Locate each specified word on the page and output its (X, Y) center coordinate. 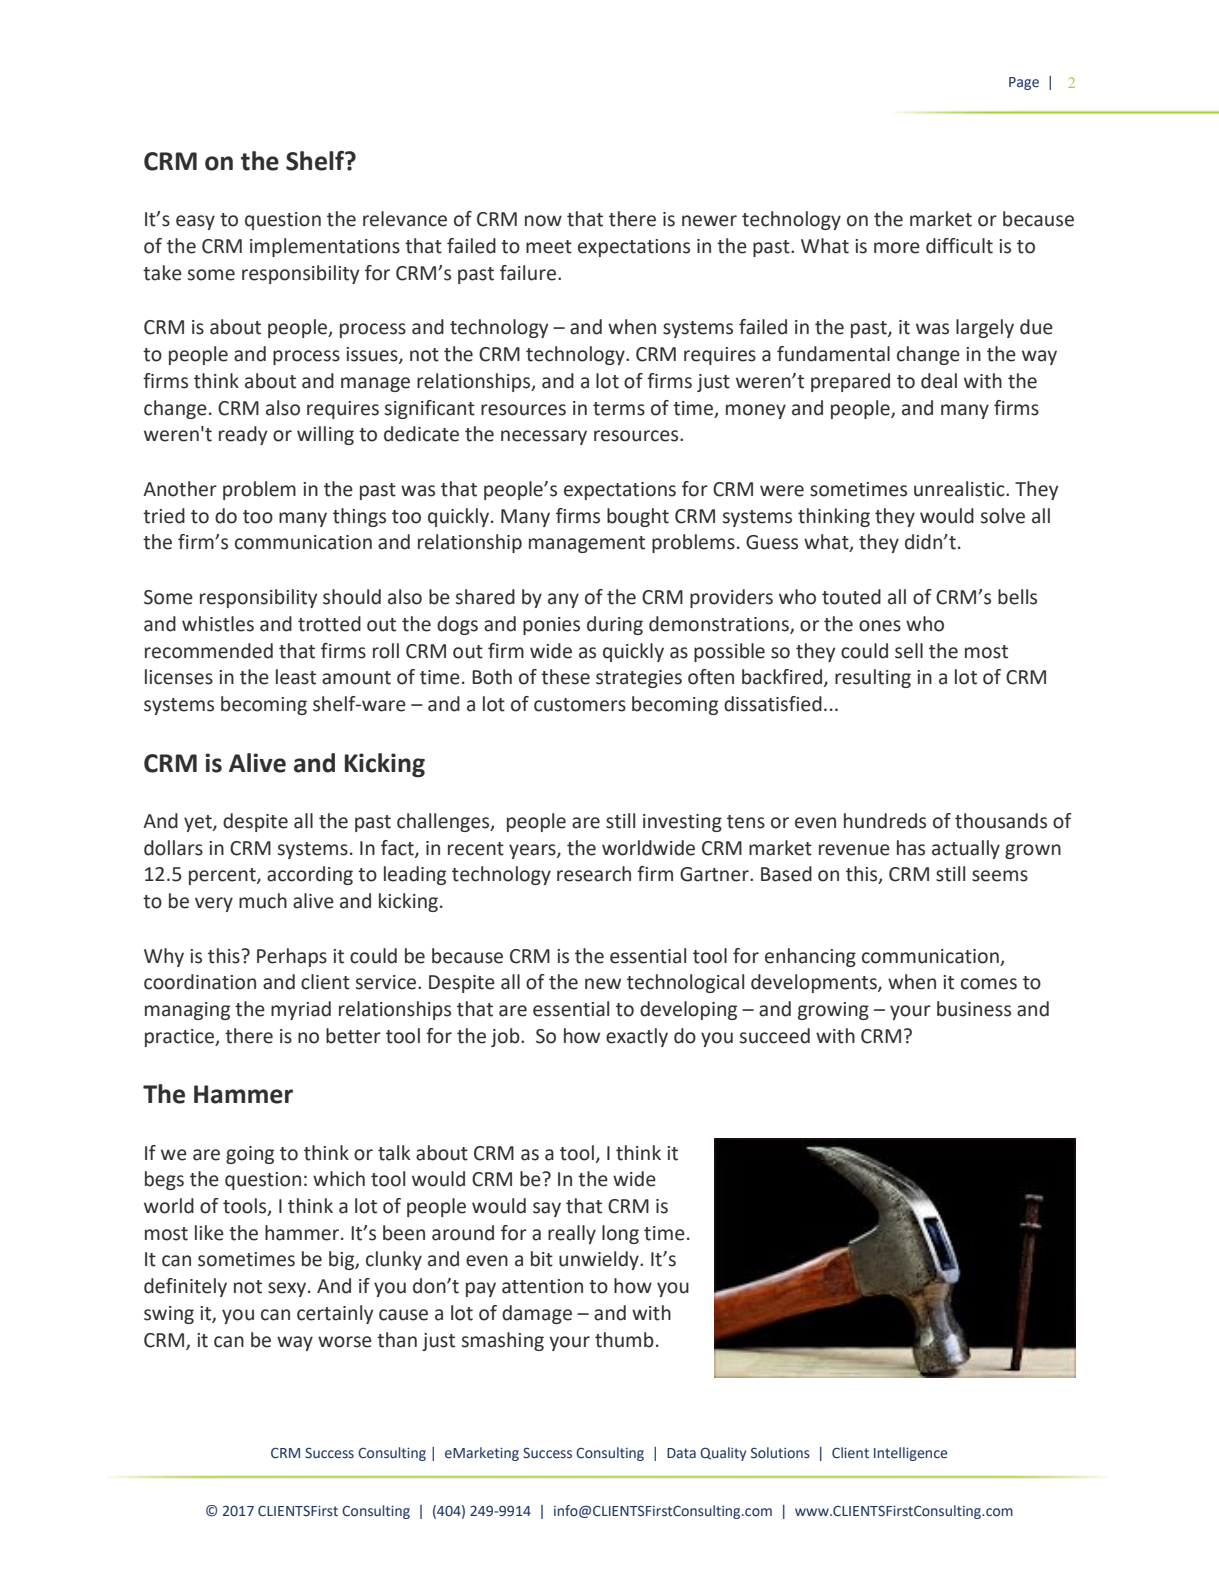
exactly (637, 1037)
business (974, 1009)
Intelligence (911, 1454)
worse (345, 1342)
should (352, 597)
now (543, 221)
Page (1024, 83)
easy (195, 222)
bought (638, 517)
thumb (624, 1340)
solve (1003, 516)
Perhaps (292, 957)
